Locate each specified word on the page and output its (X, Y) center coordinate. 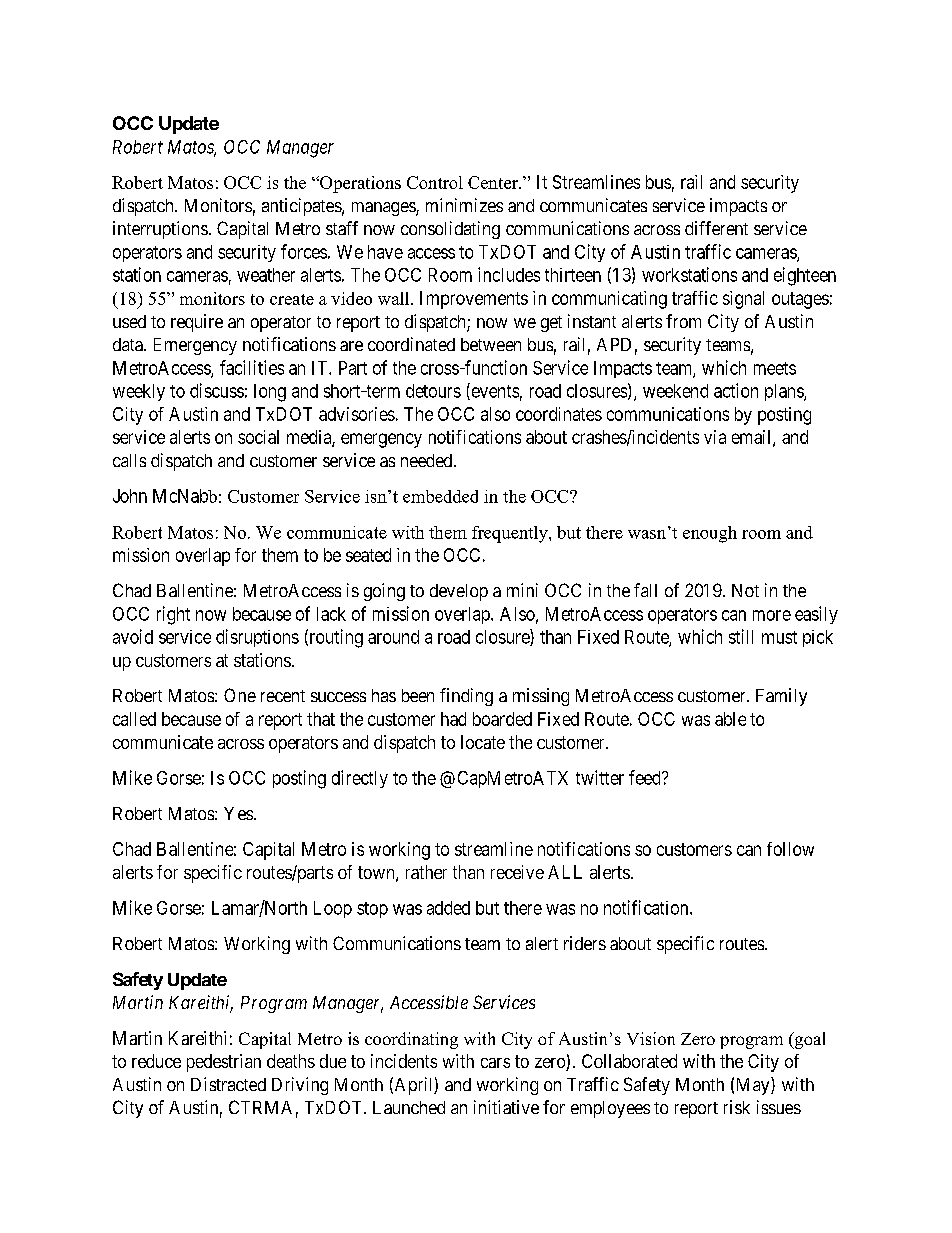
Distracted (228, 1084)
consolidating (450, 230)
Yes (238, 813)
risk (737, 1107)
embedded (440, 496)
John (130, 496)
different (716, 228)
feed (646, 777)
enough (710, 534)
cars (495, 1063)
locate (483, 742)
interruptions (160, 230)
